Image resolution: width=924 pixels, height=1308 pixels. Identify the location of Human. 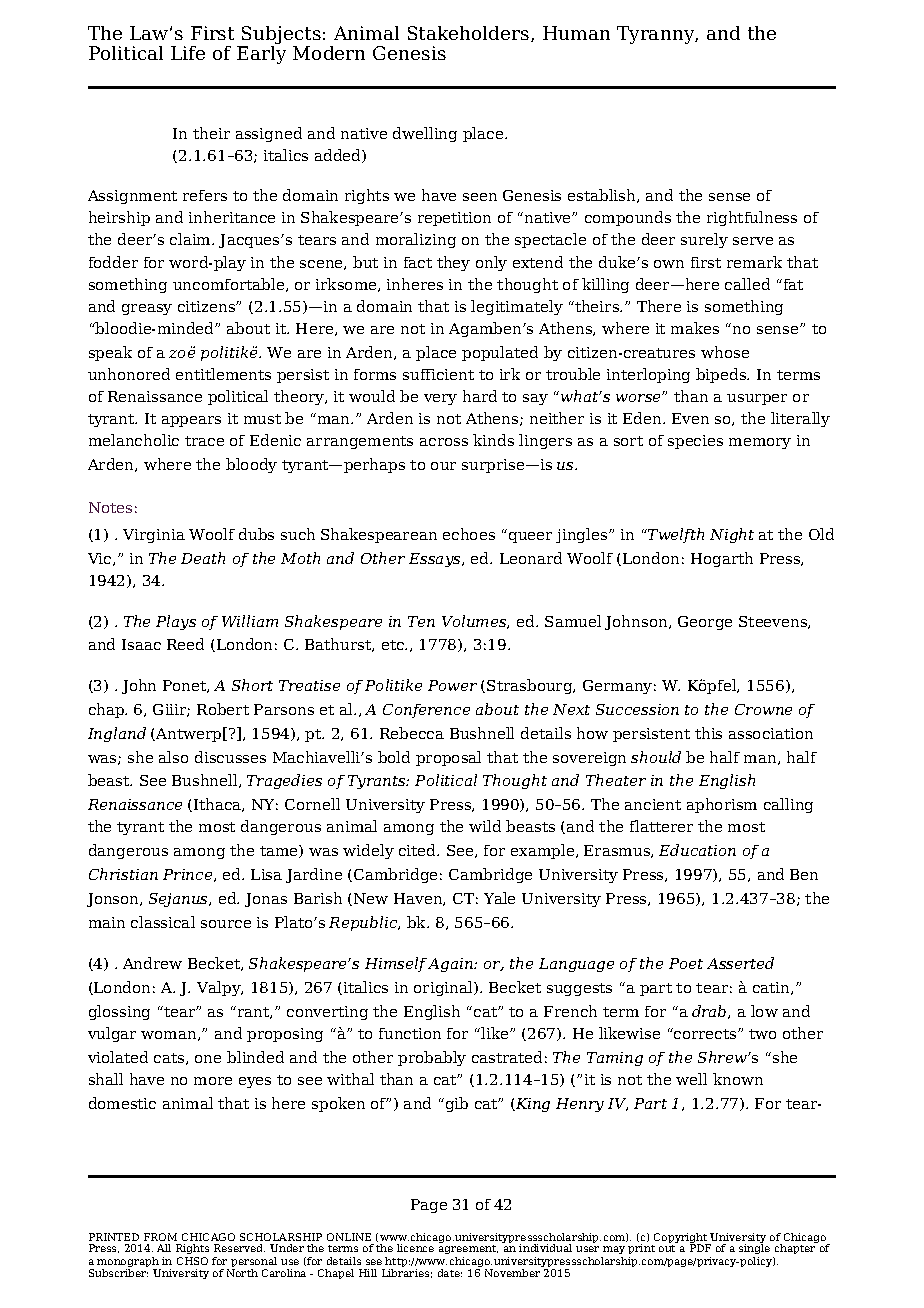
(576, 33).
